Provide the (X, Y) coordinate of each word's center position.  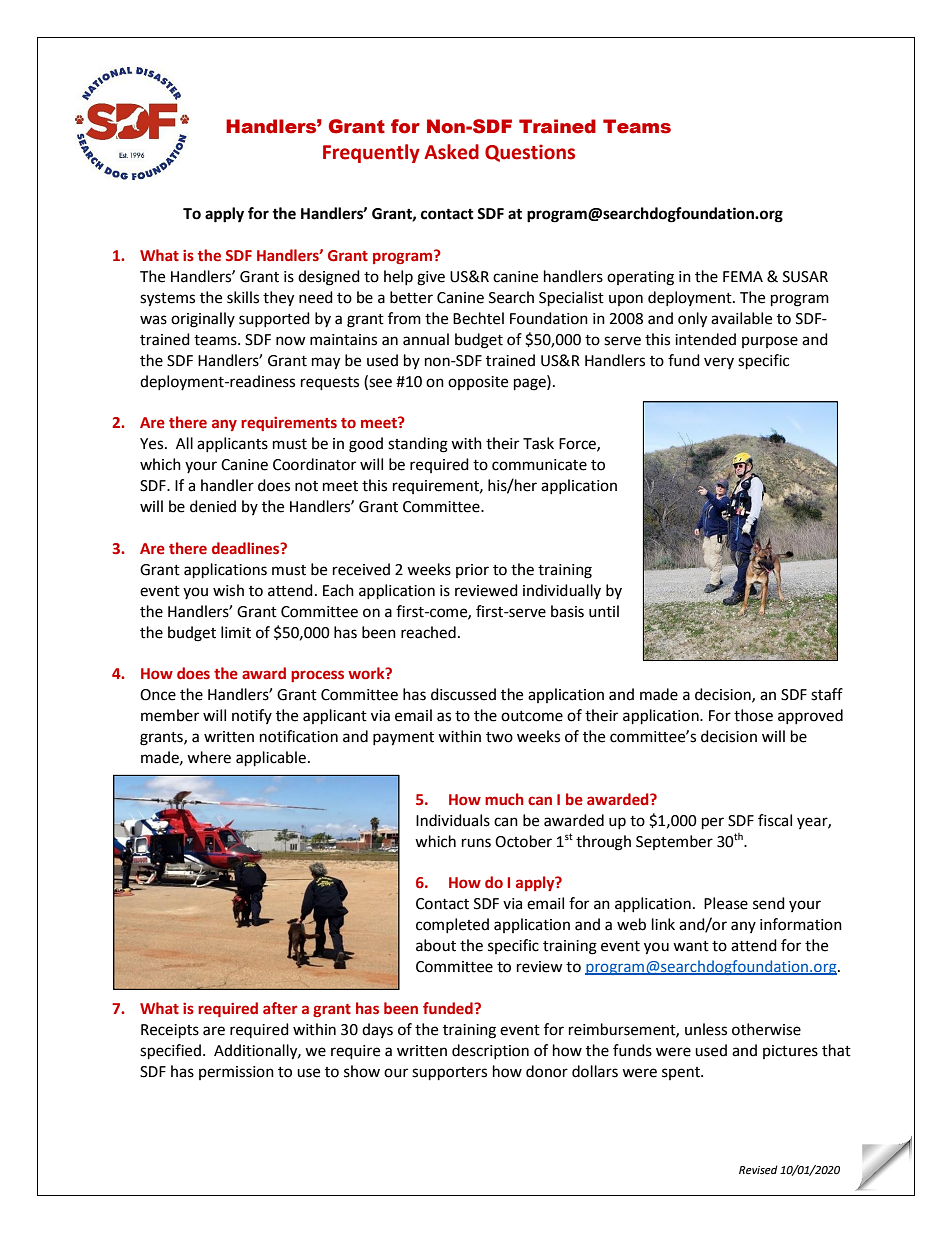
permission (236, 1073)
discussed (463, 694)
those (753, 715)
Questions (530, 153)
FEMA (743, 276)
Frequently (371, 153)
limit (236, 632)
